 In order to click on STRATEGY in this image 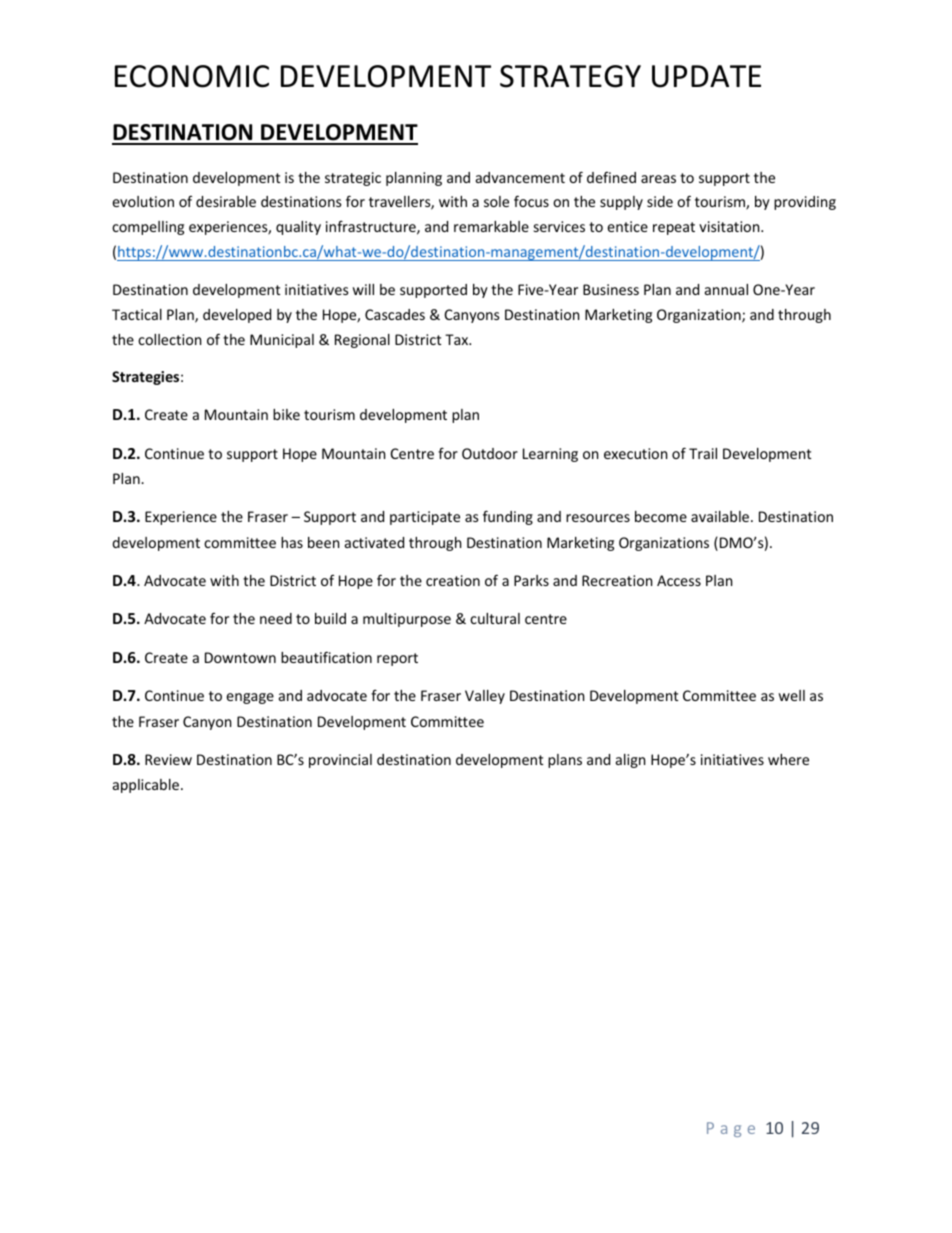, I will do `click(570, 76)`.
